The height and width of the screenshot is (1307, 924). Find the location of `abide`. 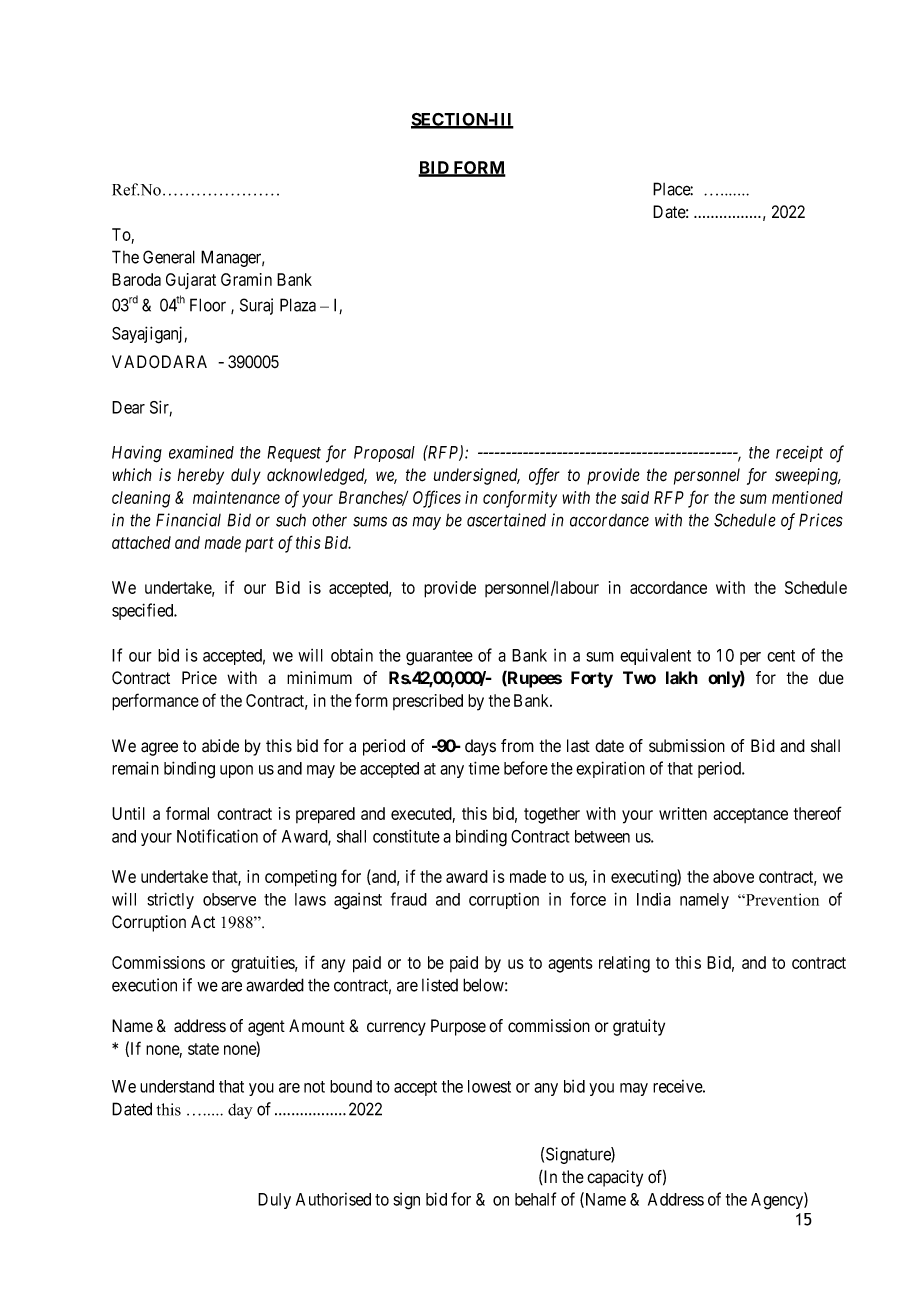

abide is located at coordinates (220, 746).
